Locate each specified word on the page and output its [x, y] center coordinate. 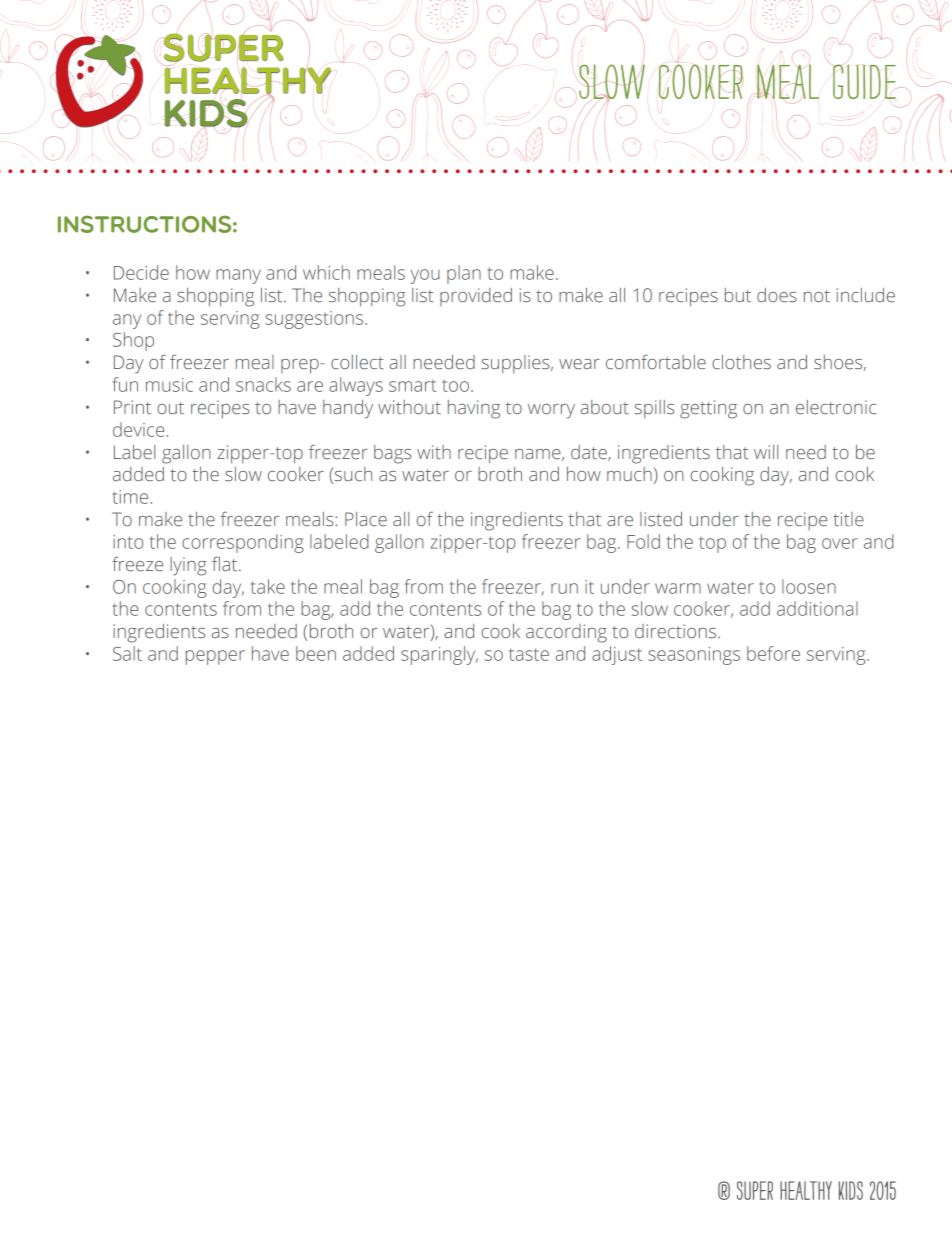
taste [529, 654]
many [238, 276]
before [773, 653]
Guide [864, 81]
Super [755, 1190]
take [268, 586]
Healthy [806, 1190]
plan [464, 274]
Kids [851, 1190]
